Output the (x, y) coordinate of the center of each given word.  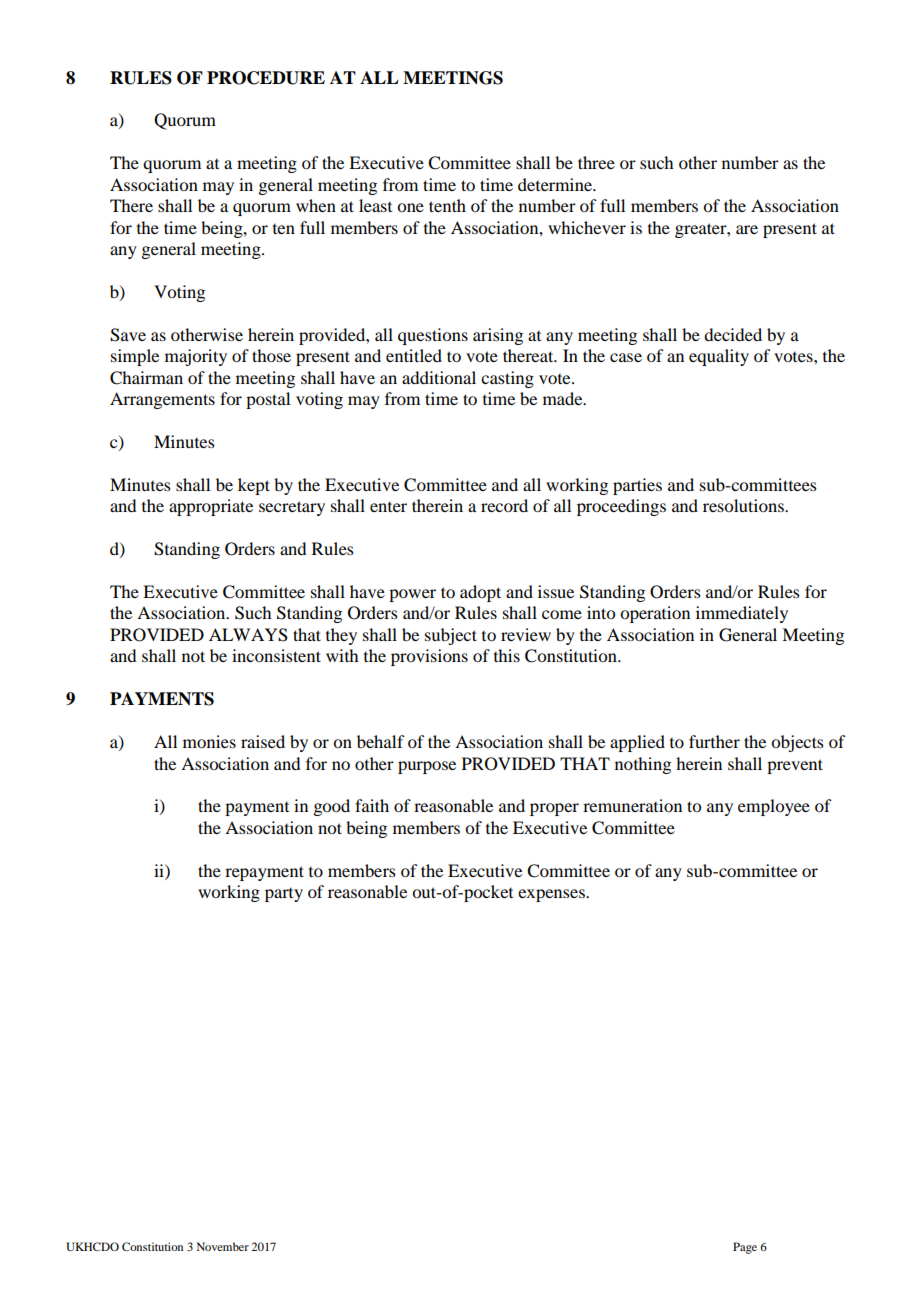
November (223, 1246)
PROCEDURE (266, 78)
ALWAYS (248, 635)
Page (745, 1248)
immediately (742, 614)
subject (451, 636)
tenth (447, 205)
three (596, 162)
